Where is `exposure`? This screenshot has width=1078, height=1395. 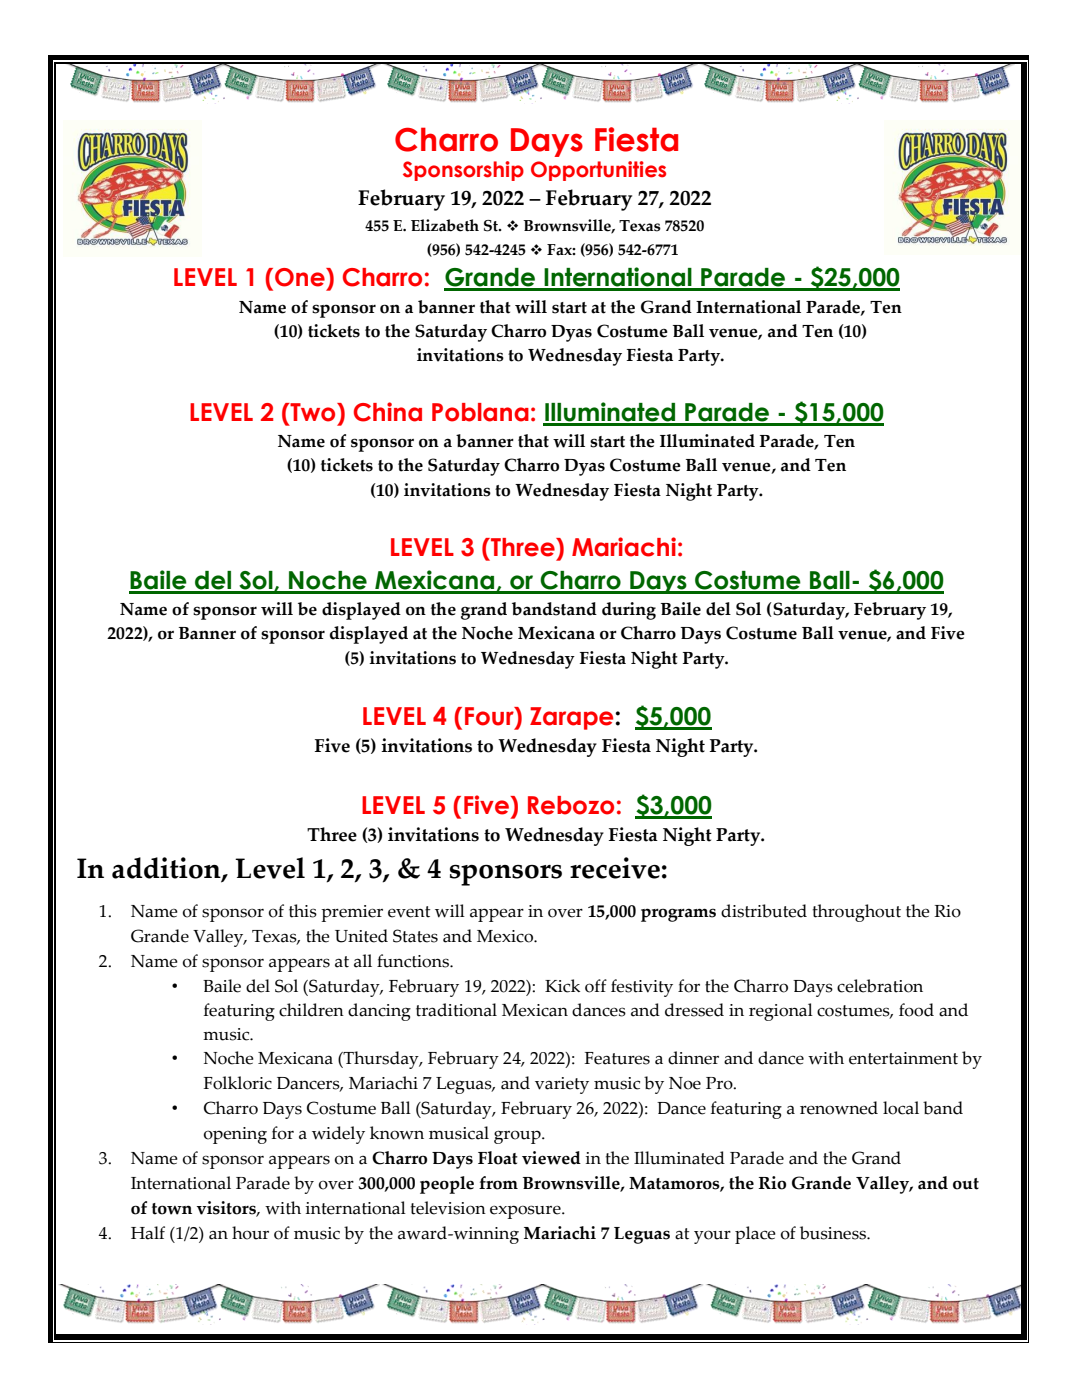 exposure is located at coordinates (526, 1212).
